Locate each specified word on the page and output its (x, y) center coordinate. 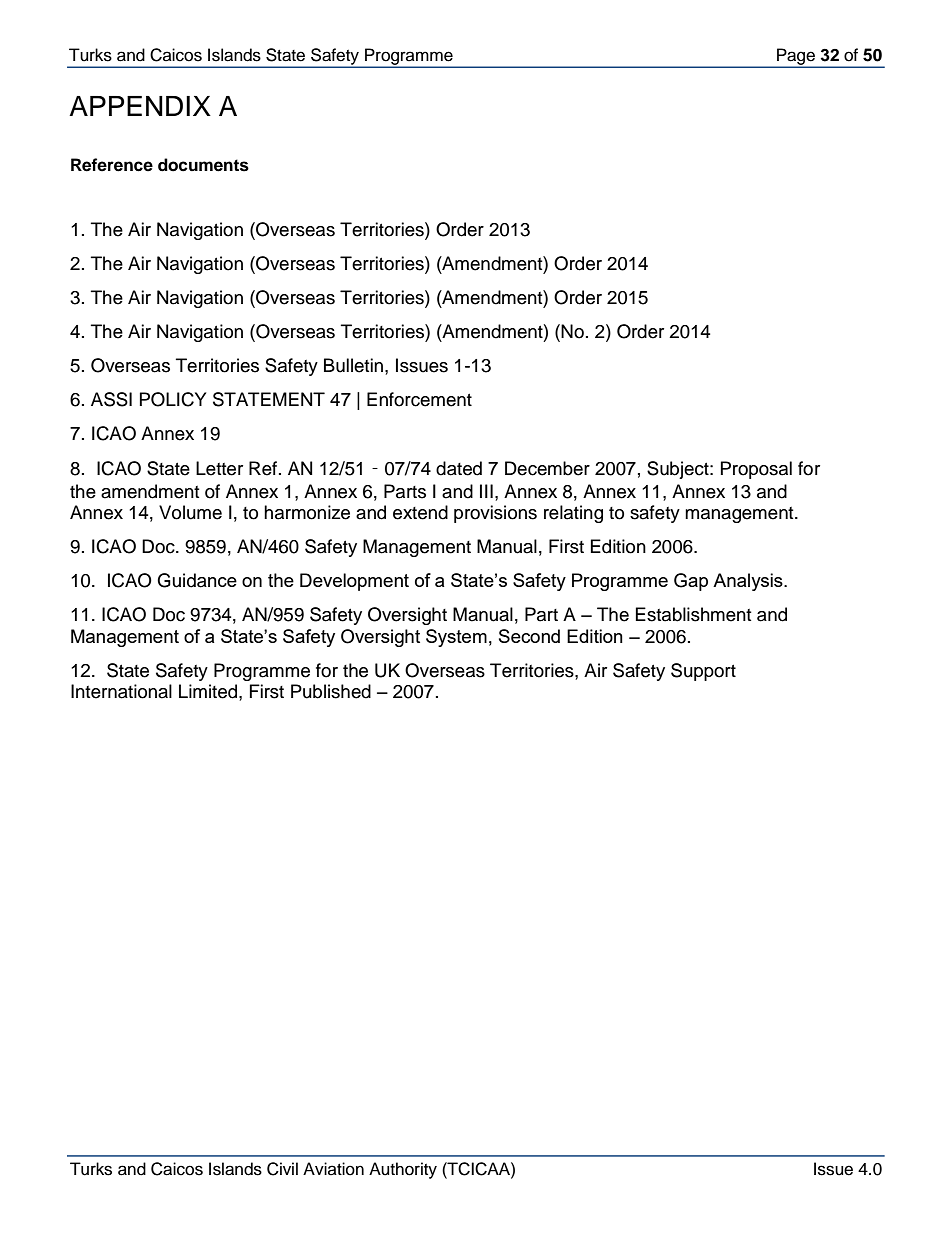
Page (796, 57)
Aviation (333, 1169)
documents (203, 165)
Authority (403, 1170)
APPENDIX (140, 106)
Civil (282, 1169)
